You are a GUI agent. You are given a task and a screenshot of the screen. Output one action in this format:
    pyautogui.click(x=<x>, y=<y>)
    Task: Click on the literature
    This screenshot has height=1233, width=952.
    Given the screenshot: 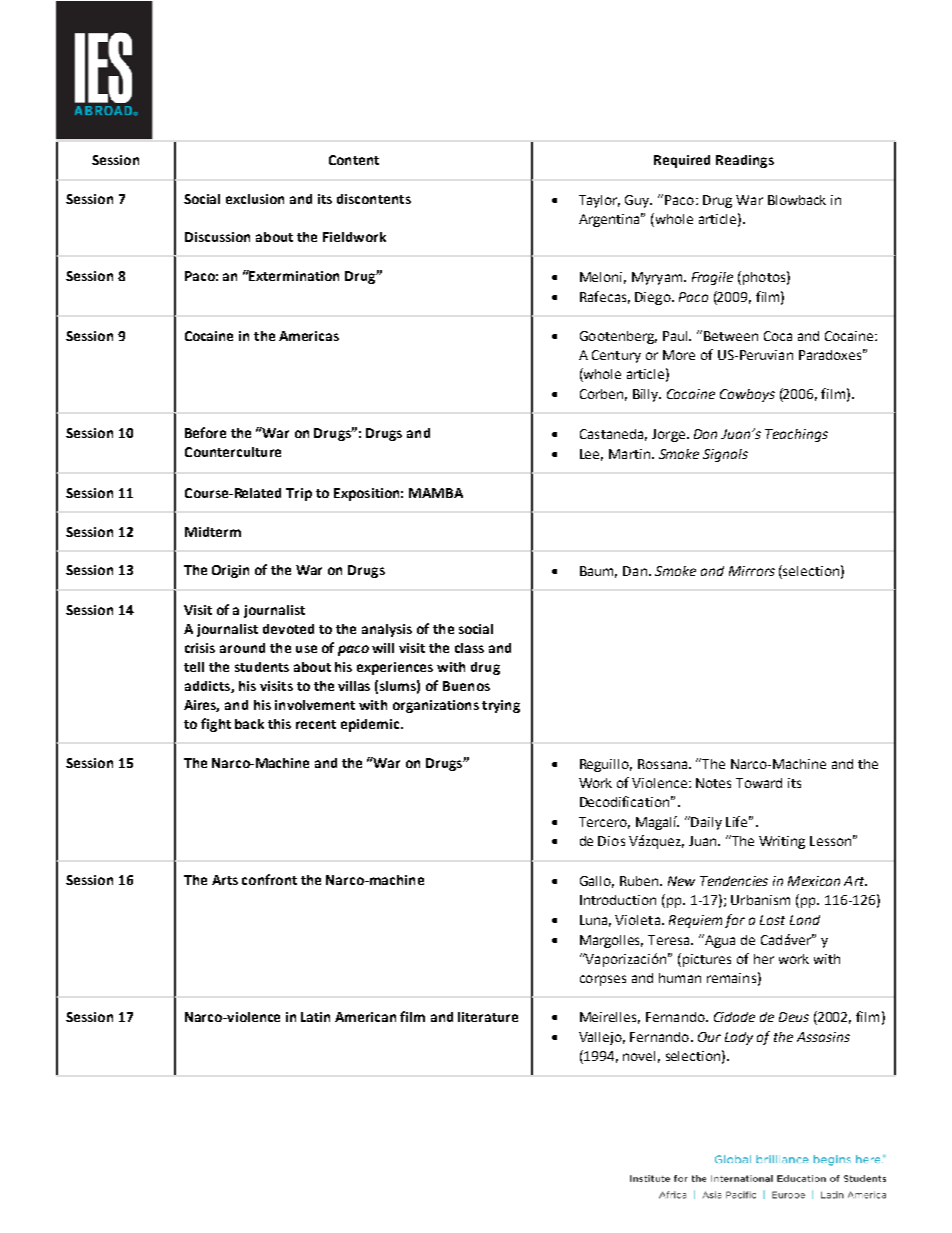 What is the action you would take?
    pyautogui.click(x=488, y=1017)
